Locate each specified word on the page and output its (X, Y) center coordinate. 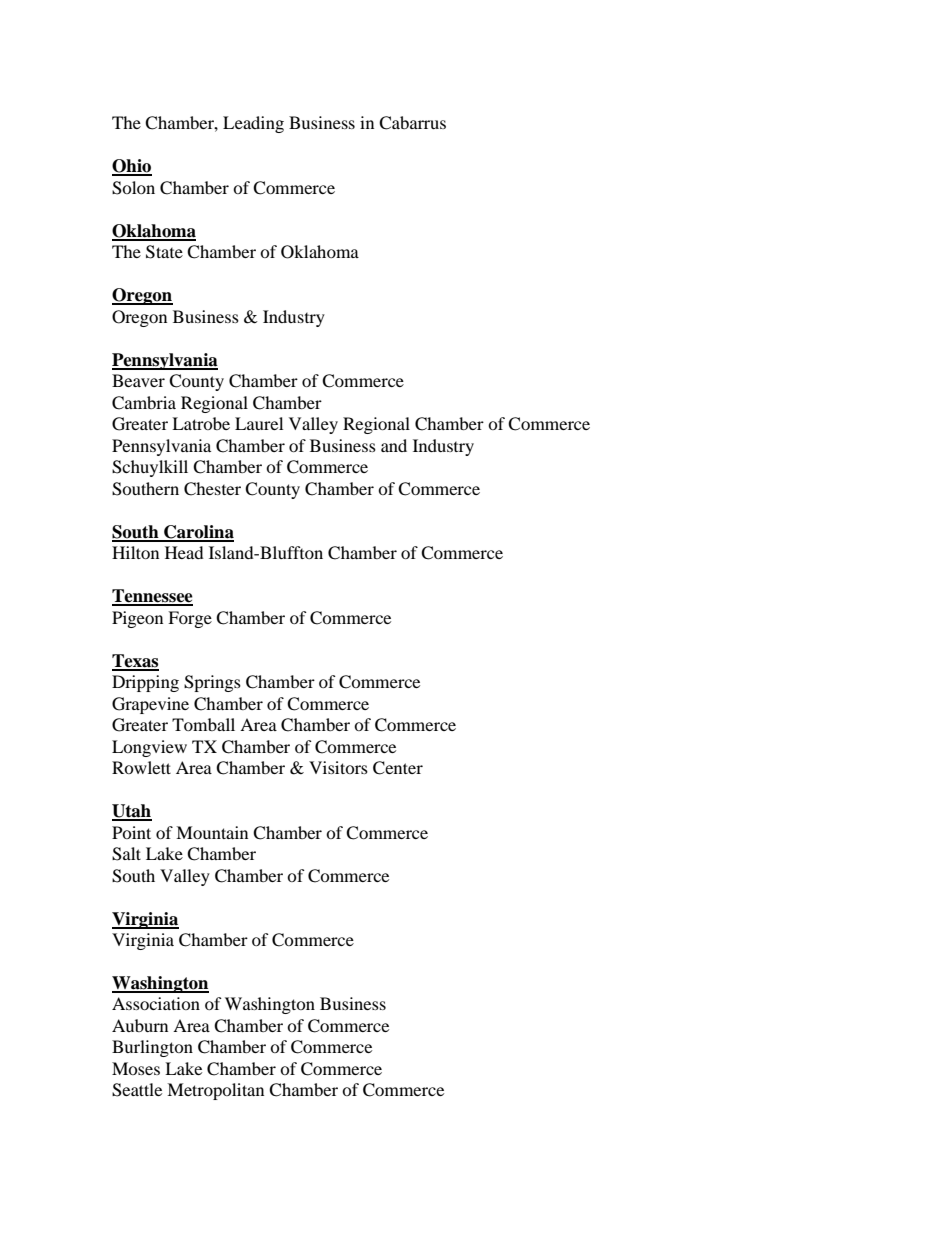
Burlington (152, 1048)
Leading (253, 124)
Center (398, 768)
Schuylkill (150, 468)
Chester (212, 489)
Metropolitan (215, 1091)
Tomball (203, 724)
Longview (149, 748)
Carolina (198, 533)
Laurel (259, 423)
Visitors (338, 767)
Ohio (132, 167)
